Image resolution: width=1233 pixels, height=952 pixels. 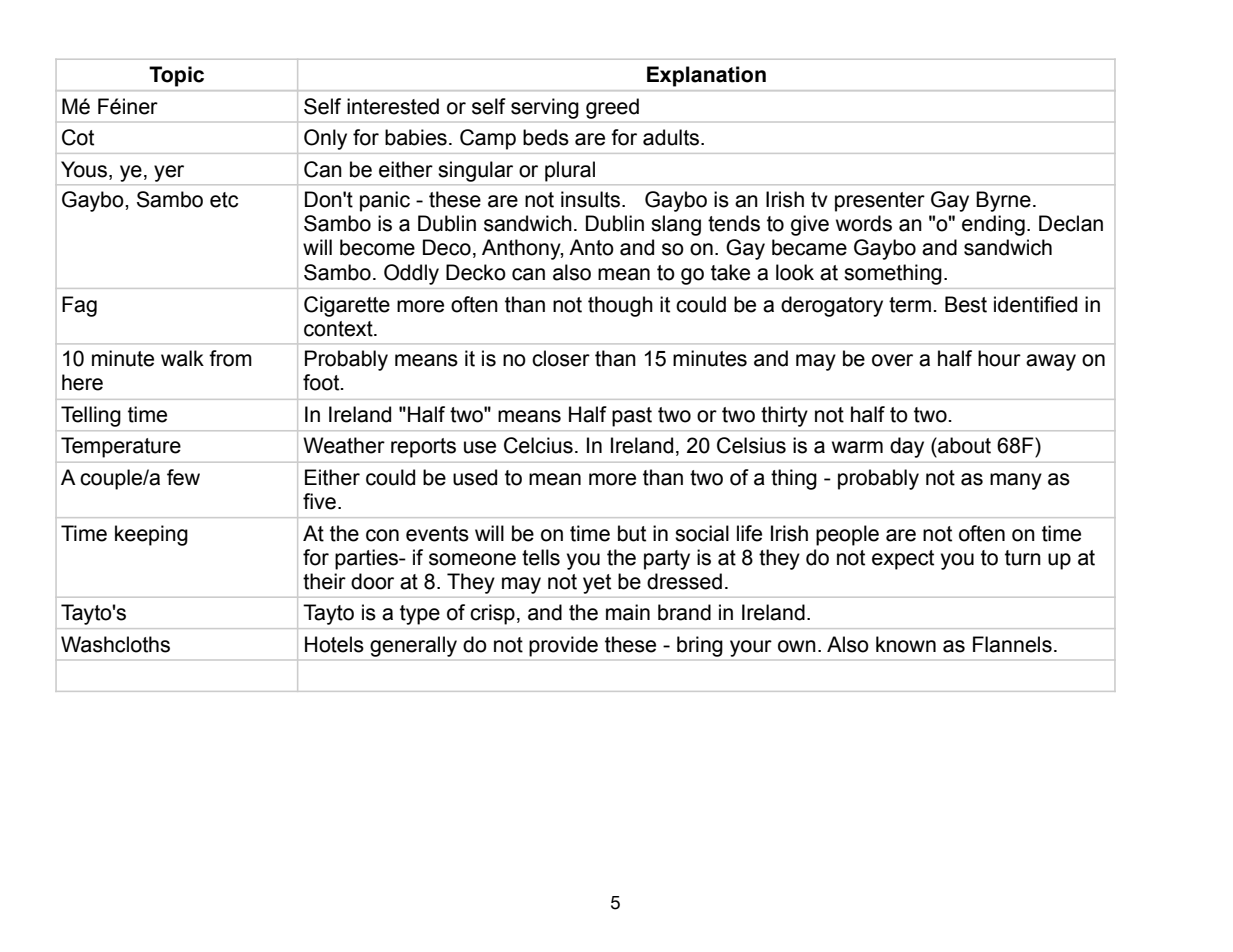 I want to click on Washcloths, so click(x=115, y=644).
